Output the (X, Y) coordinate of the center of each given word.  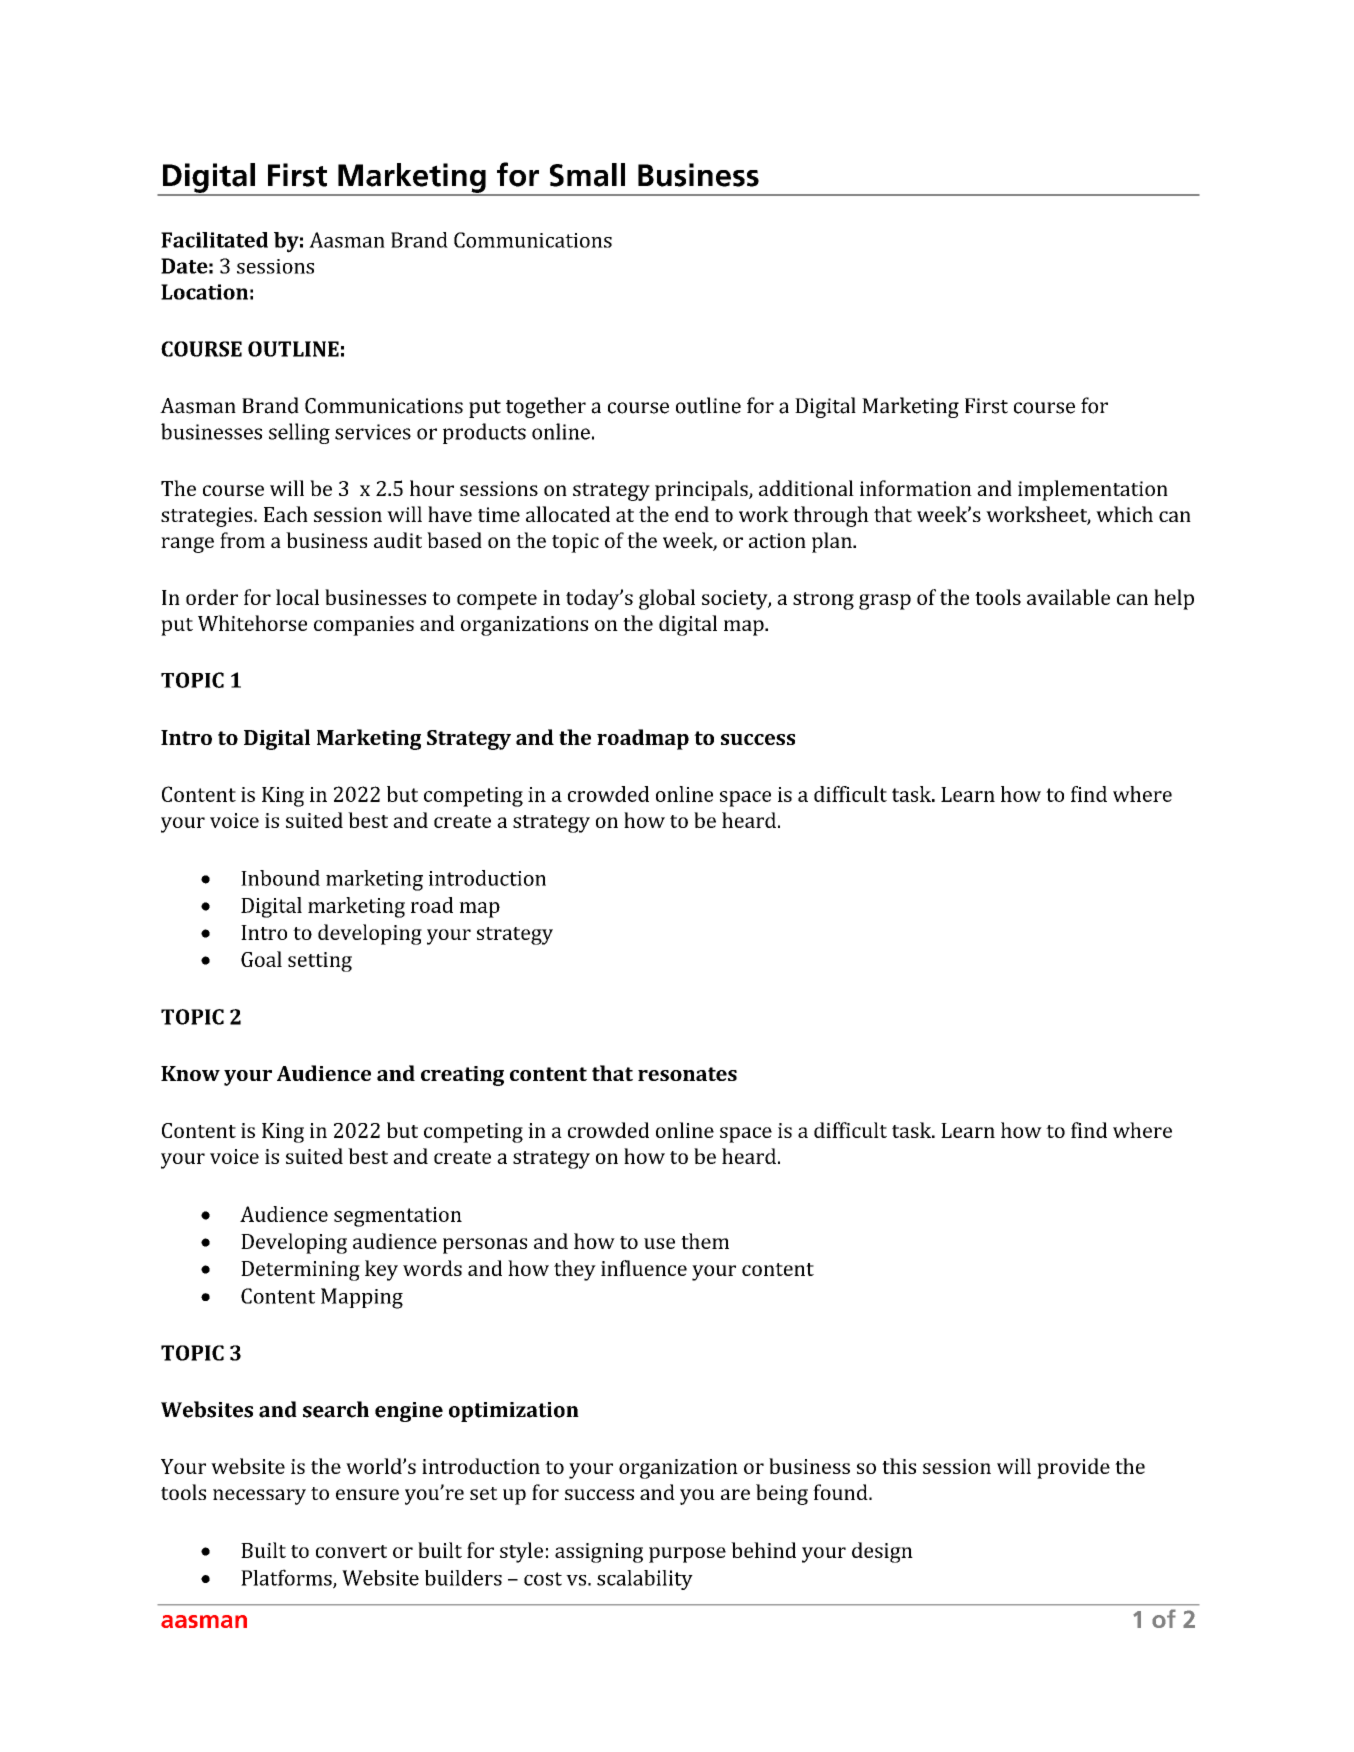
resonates (687, 1074)
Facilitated (214, 240)
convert (351, 1551)
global (667, 599)
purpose (687, 1555)
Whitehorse (252, 623)
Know (190, 1073)
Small (587, 175)
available (1068, 597)
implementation (1093, 490)
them (705, 1241)
